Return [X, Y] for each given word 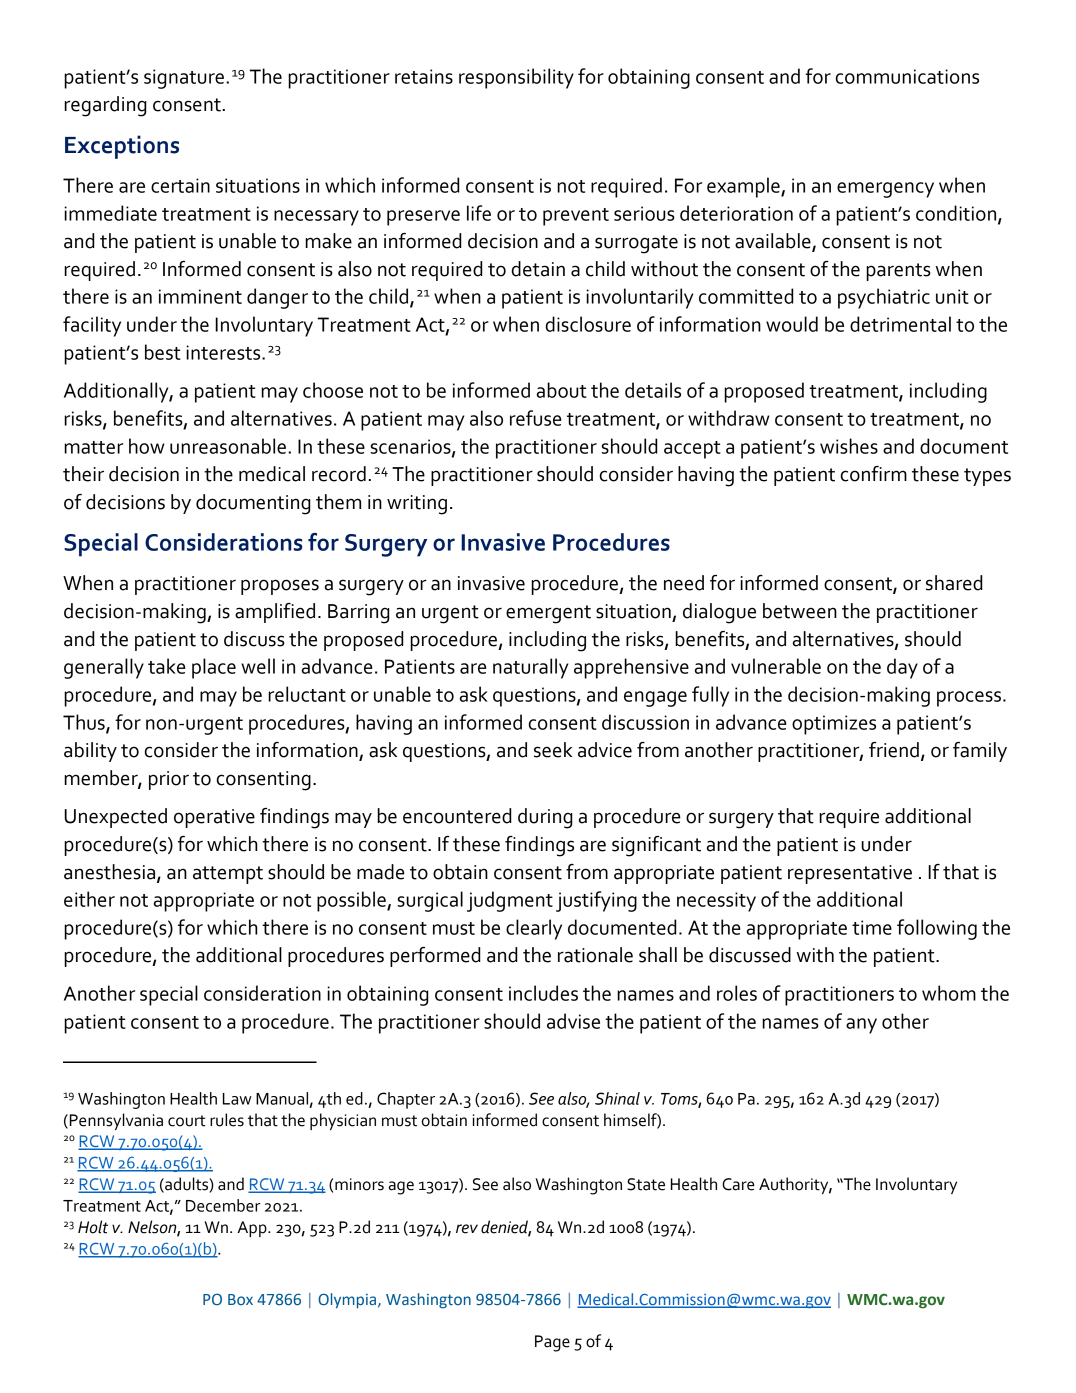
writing [417, 505]
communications [907, 76]
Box [240, 1299]
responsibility [516, 78]
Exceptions [122, 147]
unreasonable [229, 446]
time [872, 927]
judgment [510, 901]
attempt [228, 875]
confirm [874, 474]
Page [552, 1343]
